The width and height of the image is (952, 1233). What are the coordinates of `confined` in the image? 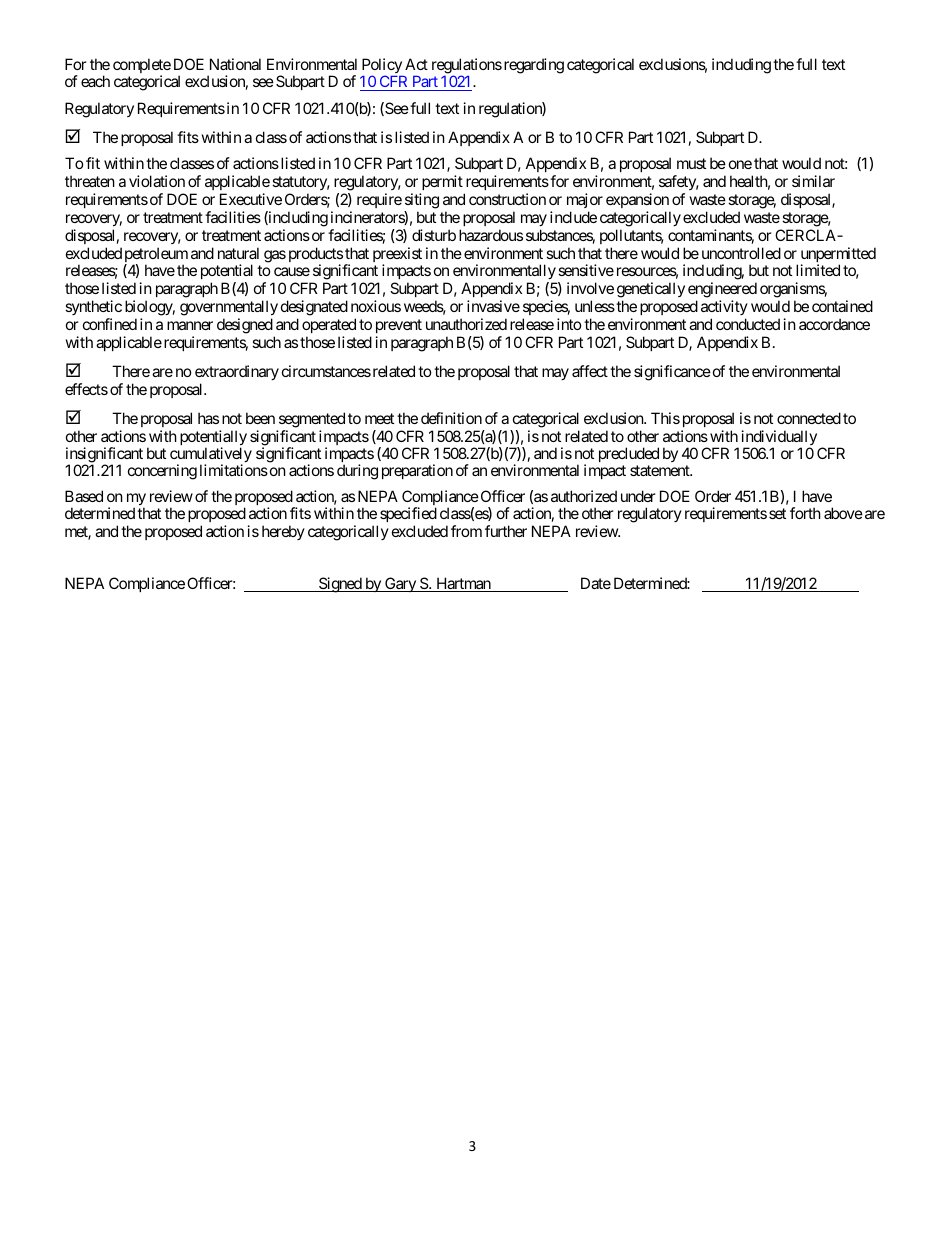 It's located at (110, 324).
